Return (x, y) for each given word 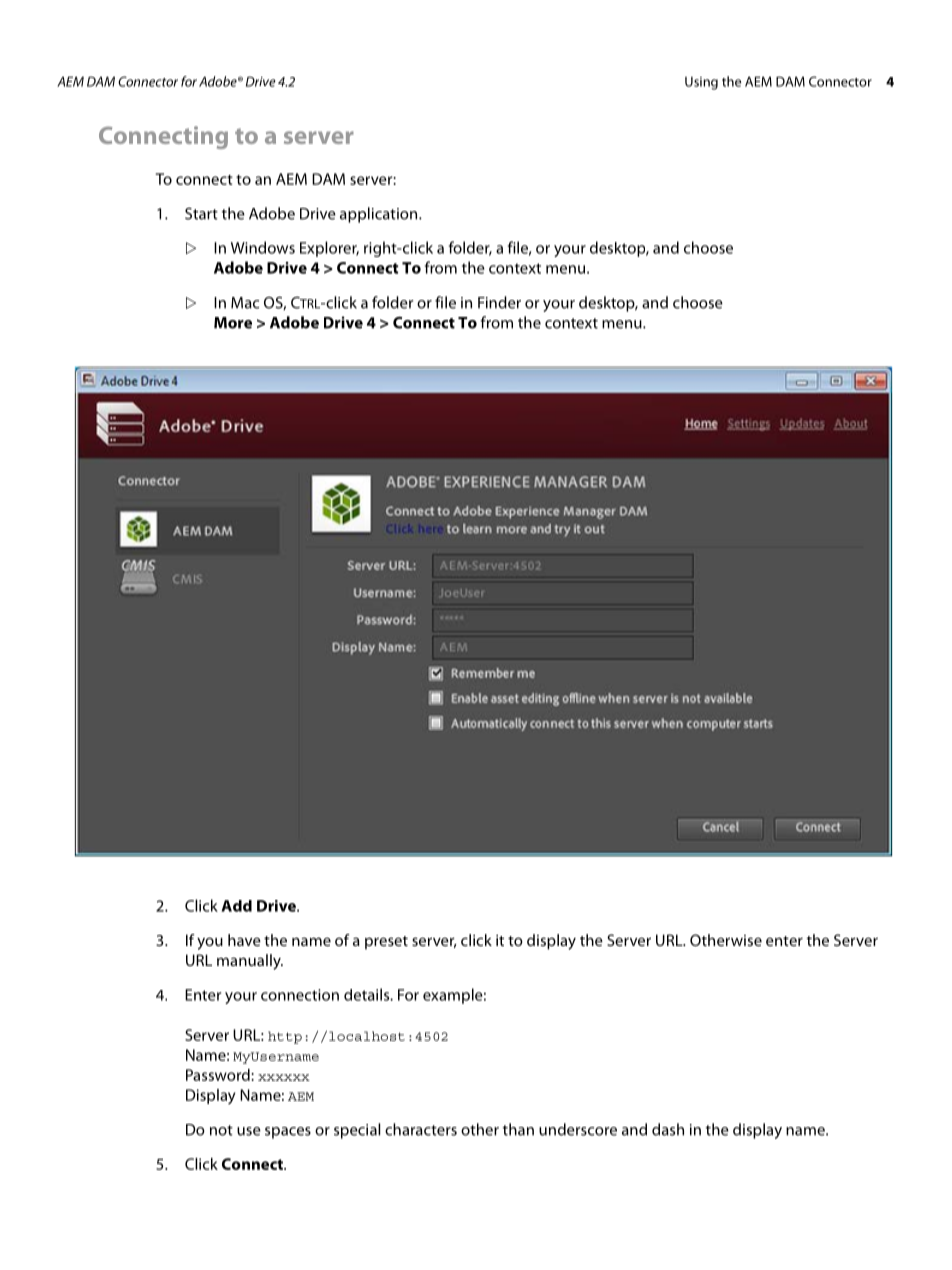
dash (668, 1129)
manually (250, 962)
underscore (578, 1129)
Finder (499, 302)
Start (201, 214)
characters (421, 1129)
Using (701, 83)
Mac (245, 303)
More (233, 323)
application (380, 215)
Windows (263, 247)
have (244, 940)
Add (236, 906)
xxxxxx (284, 1077)
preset (386, 943)
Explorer (329, 249)
